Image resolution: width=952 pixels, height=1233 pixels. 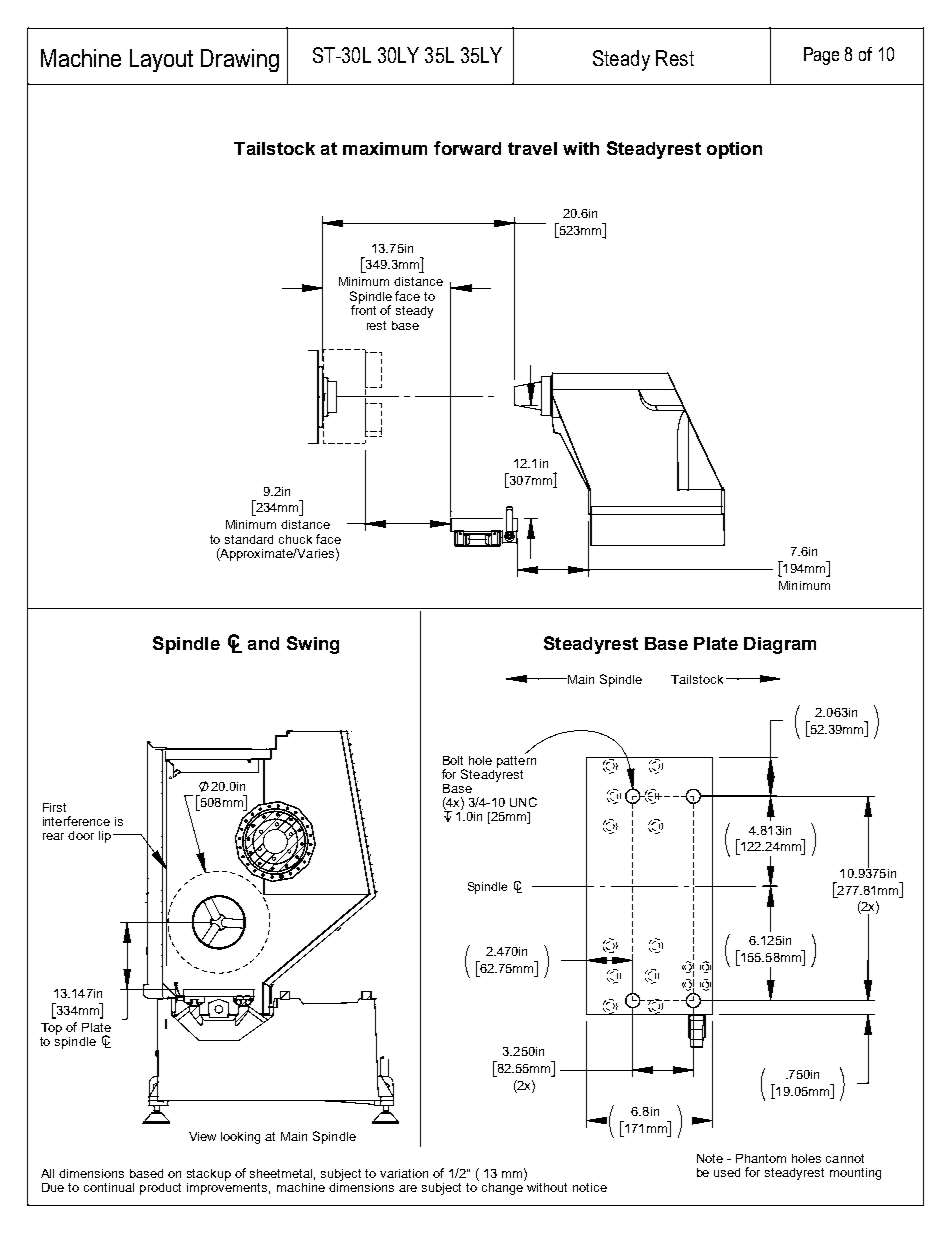 What do you see at coordinates (249, 539) in the page?
I see `standard` at bounding box center [249, 539].
